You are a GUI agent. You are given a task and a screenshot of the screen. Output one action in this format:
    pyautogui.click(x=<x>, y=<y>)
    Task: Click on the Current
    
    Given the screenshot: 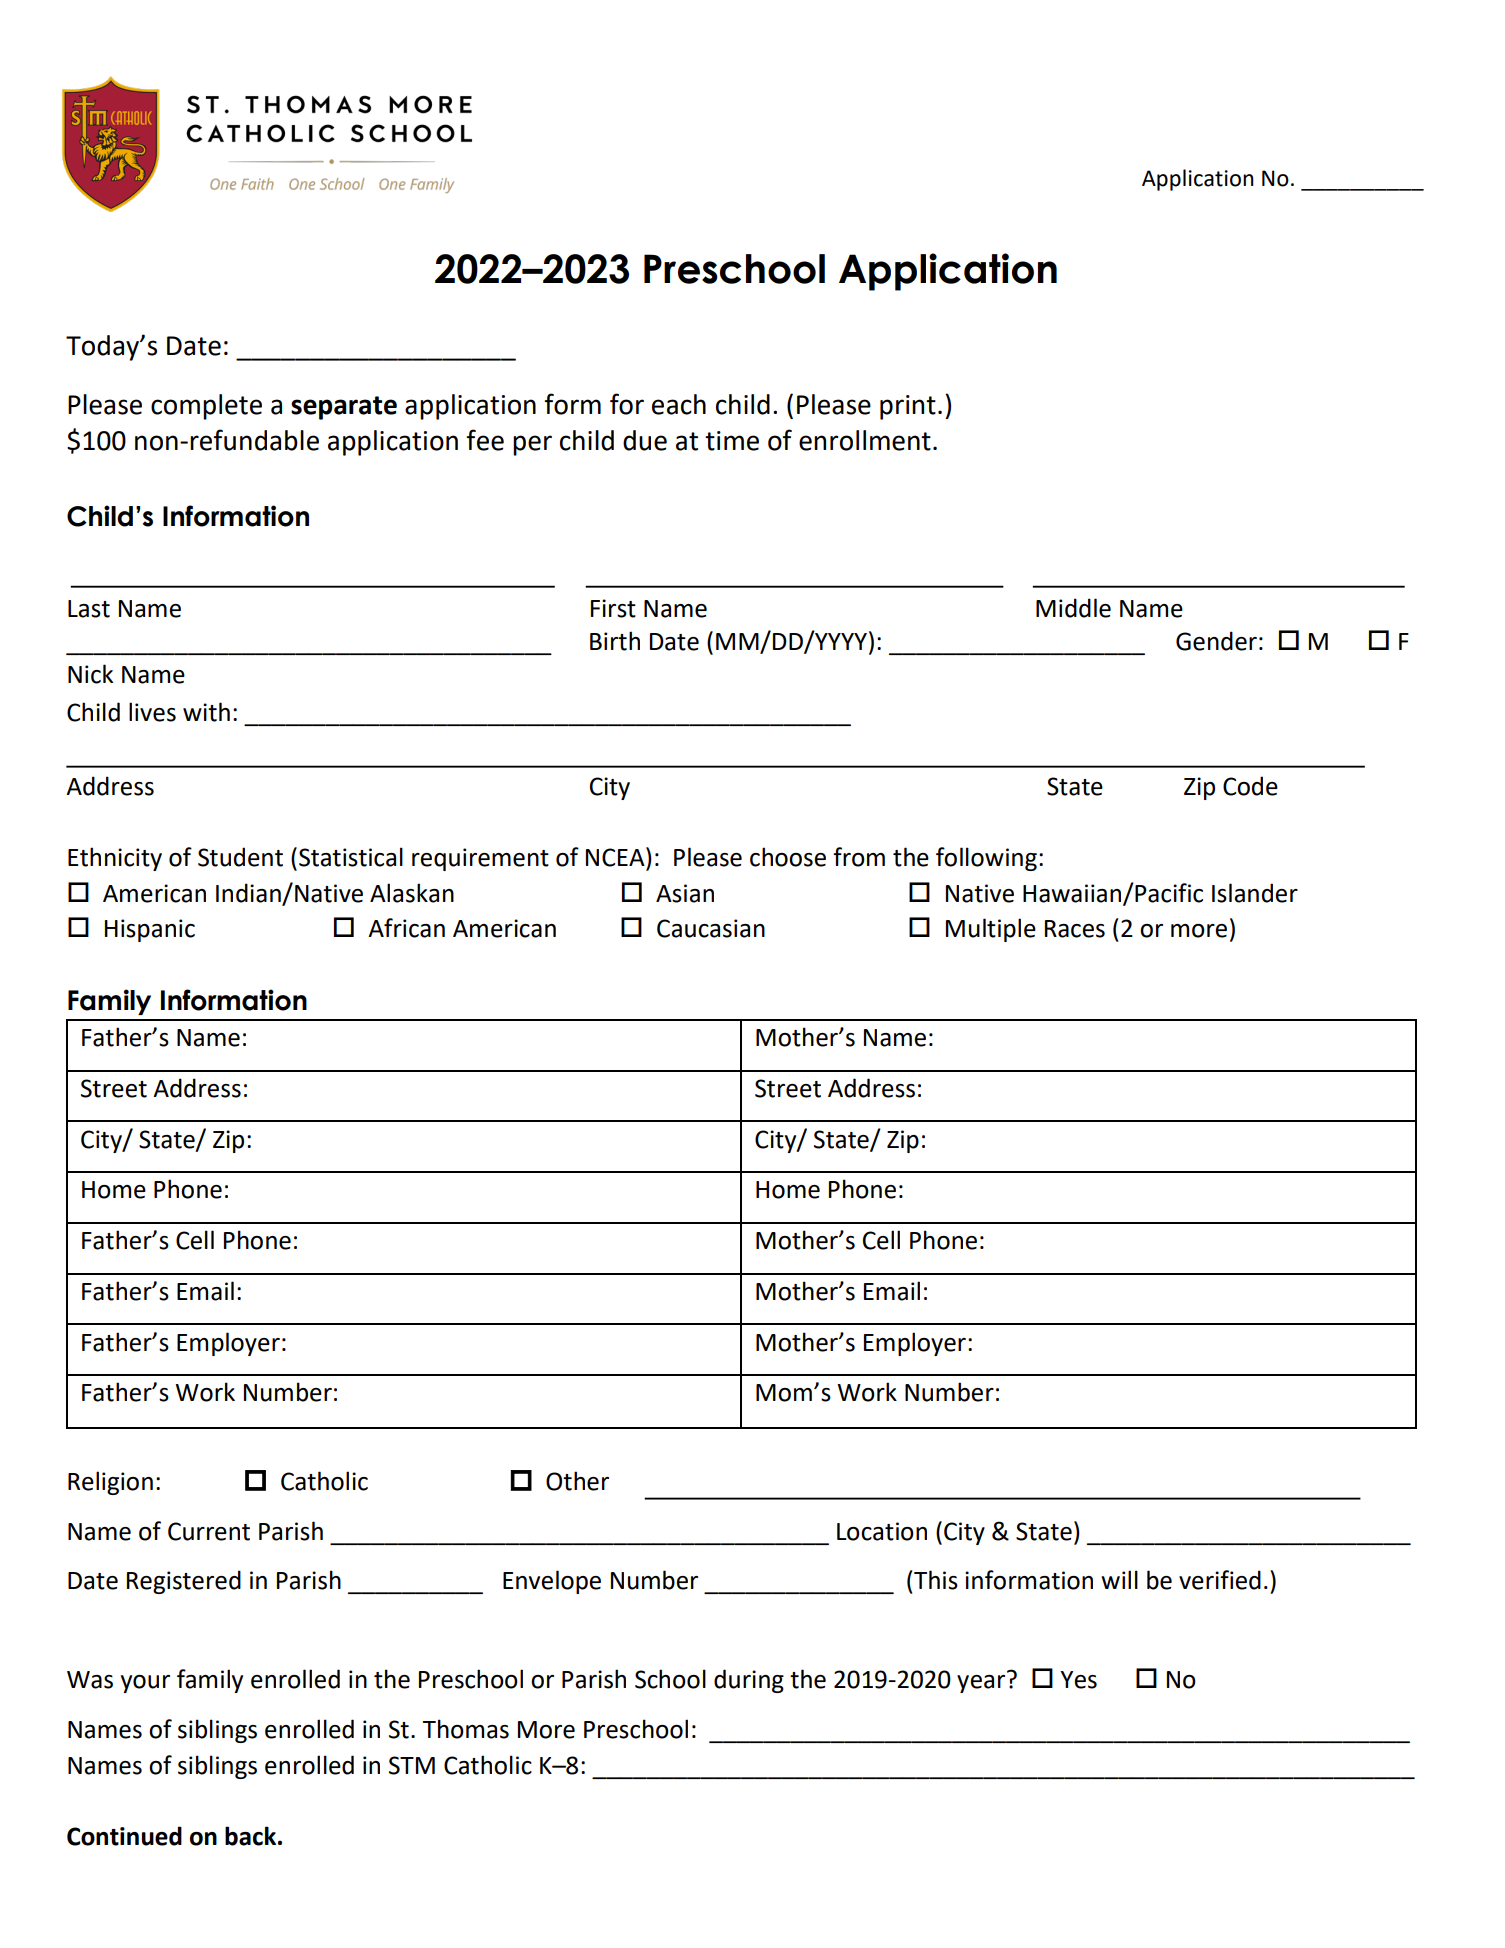 What is the action you would take?
    pyautogui.click(x=209, y=1531)
